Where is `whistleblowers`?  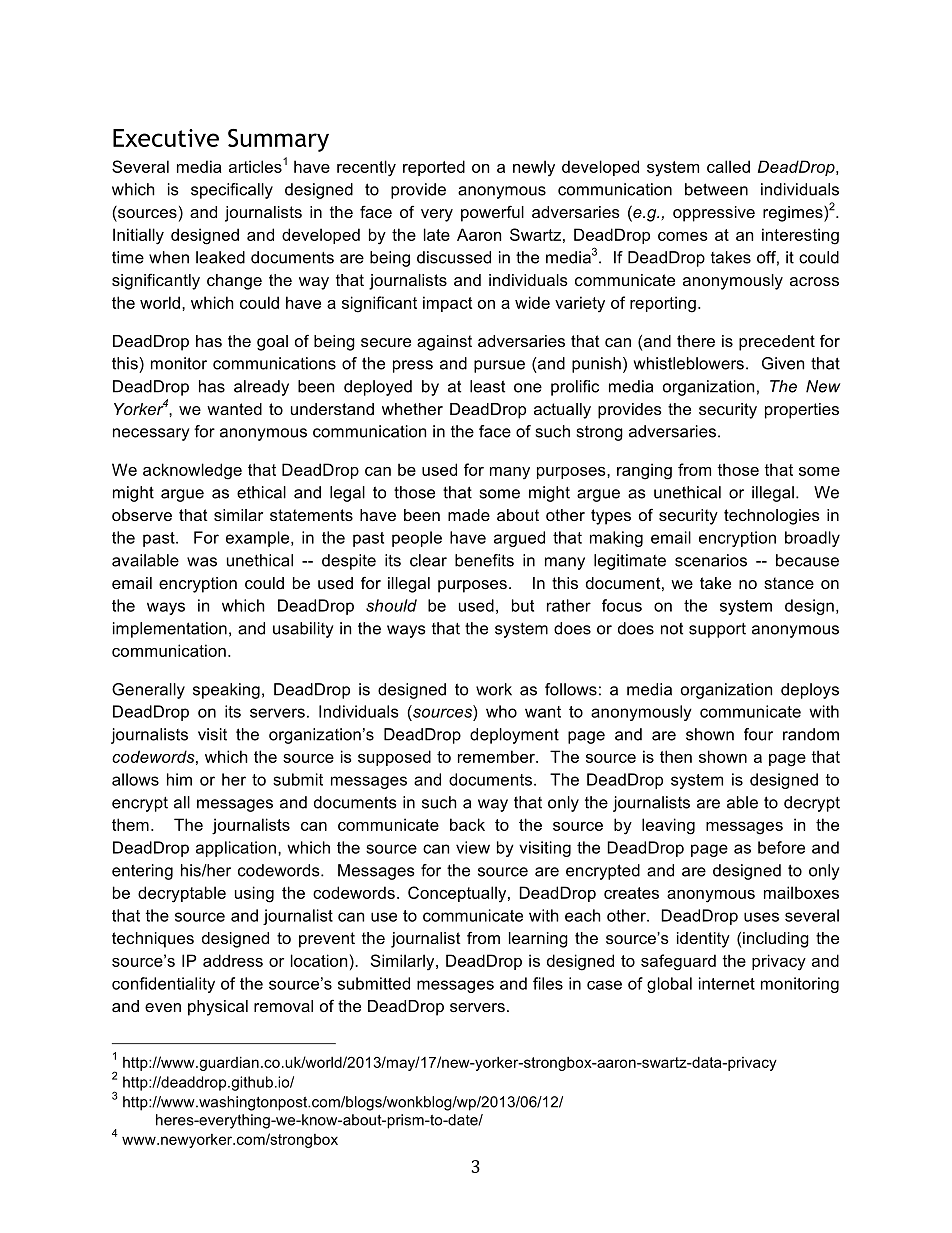 whistleblowers is located at coordinates (689, 363).
